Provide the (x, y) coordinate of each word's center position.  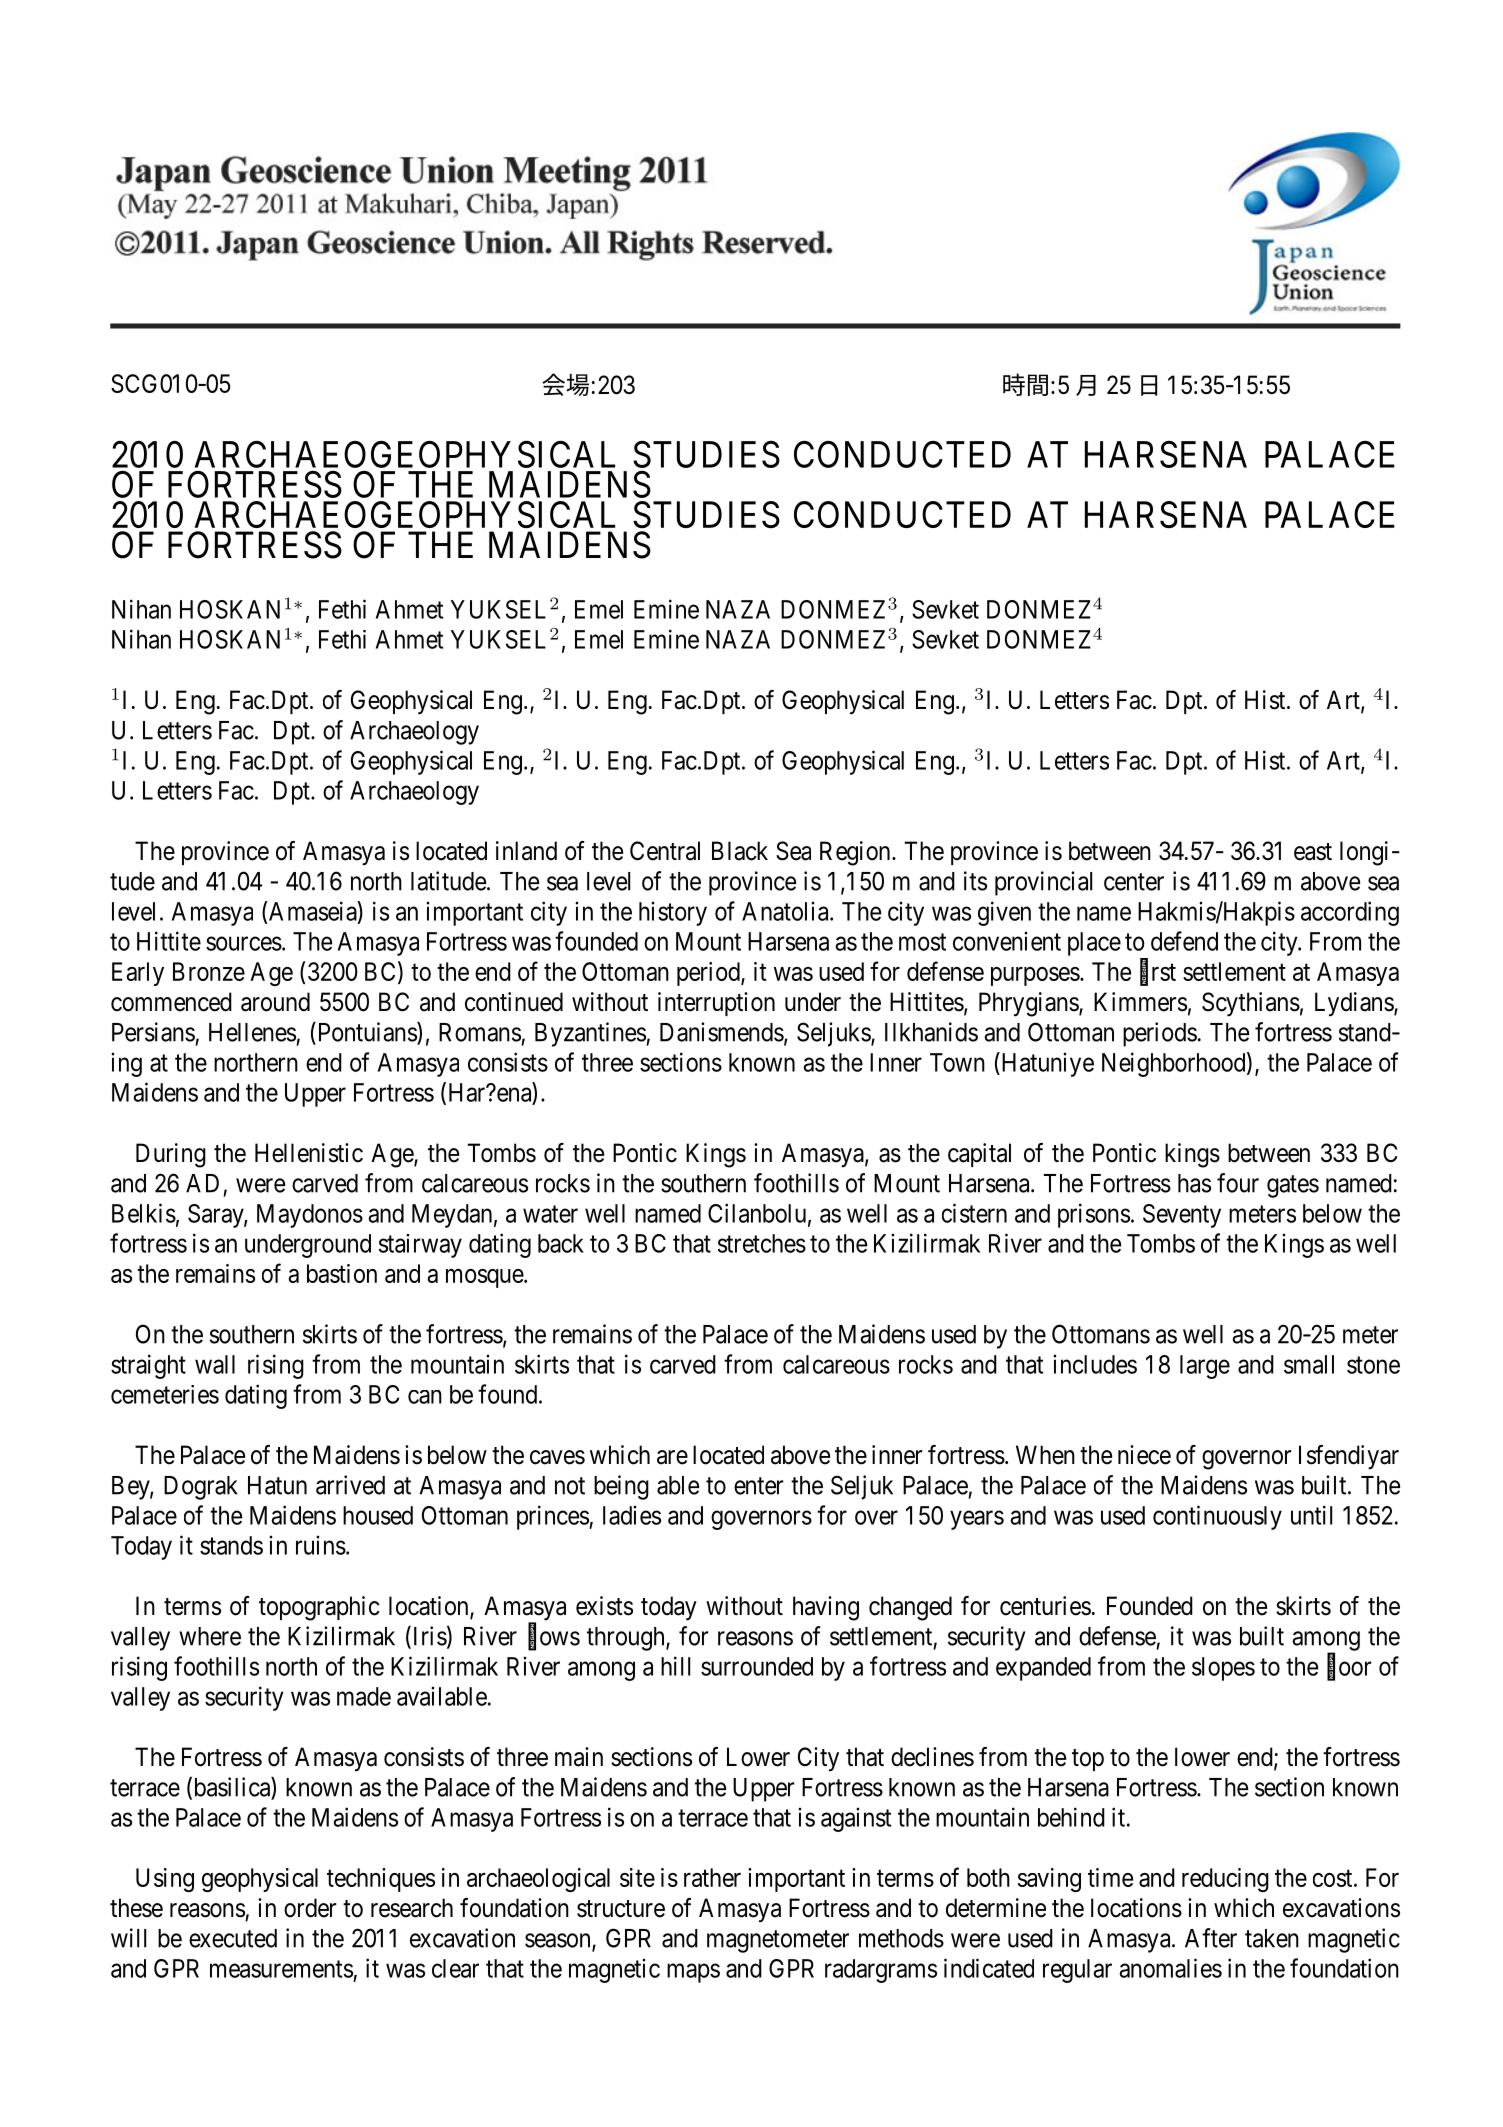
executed (233, 1938)
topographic (319, 1608)
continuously (1217, 1517)
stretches (762, 1243)
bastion (342, 1273)
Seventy (1182, 1216)
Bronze (209, 971)
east (1313, 852)
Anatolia (786, 911)
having (826, 1608)
